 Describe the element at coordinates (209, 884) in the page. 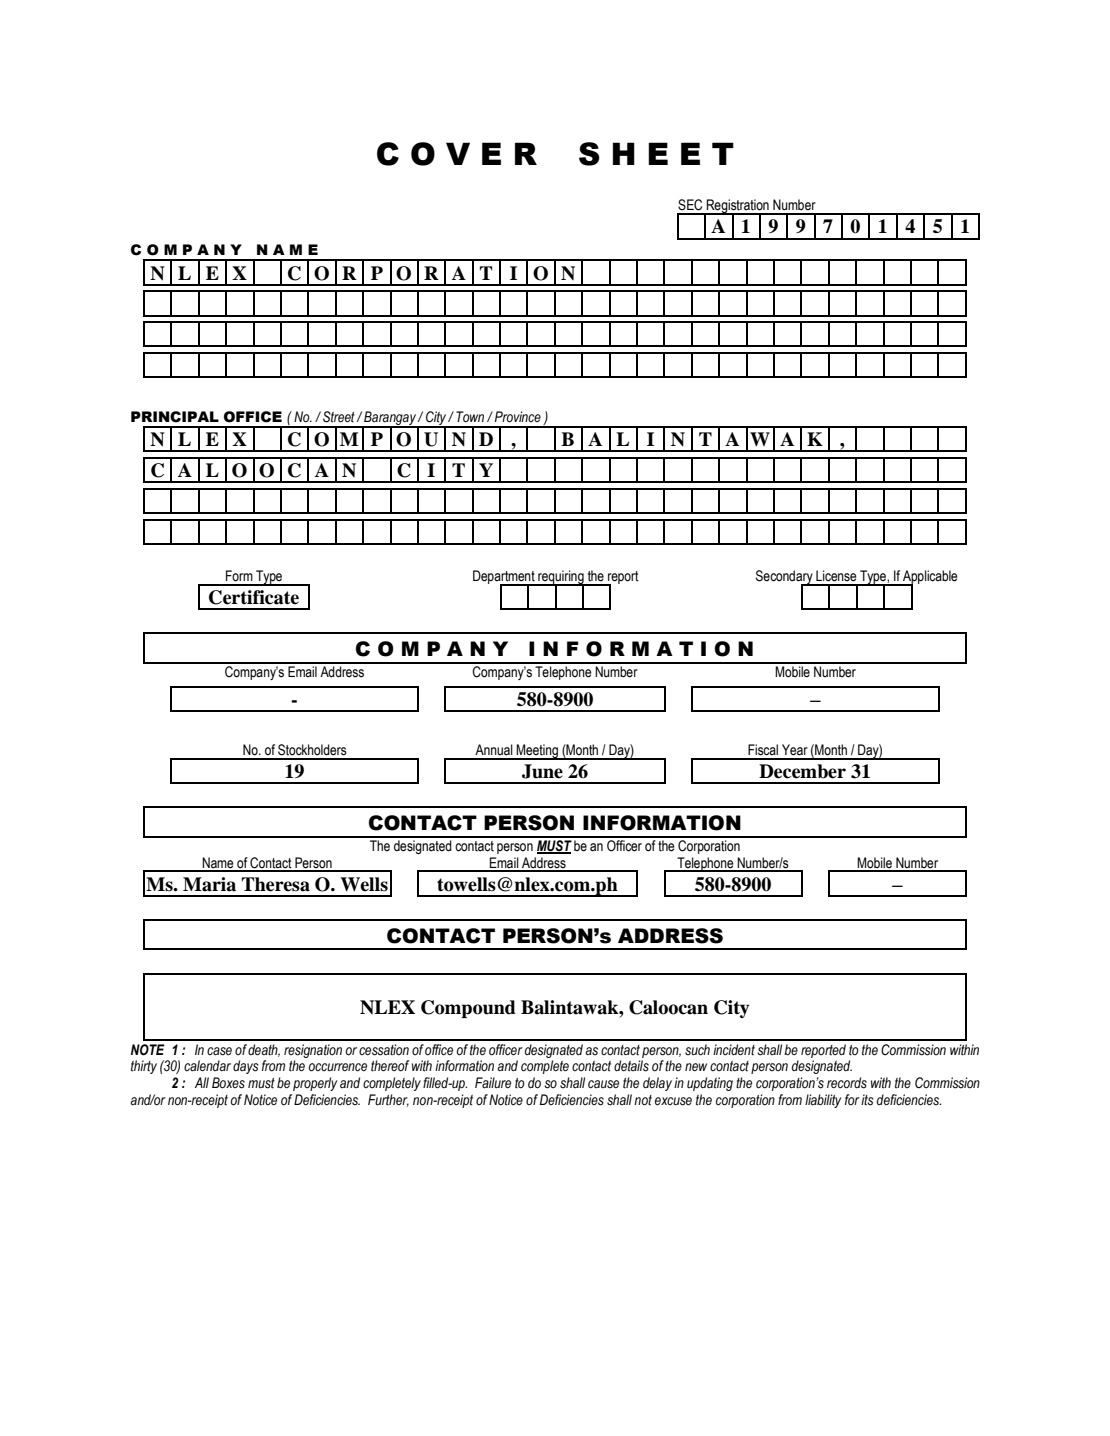

I see `Maria` at that location.
